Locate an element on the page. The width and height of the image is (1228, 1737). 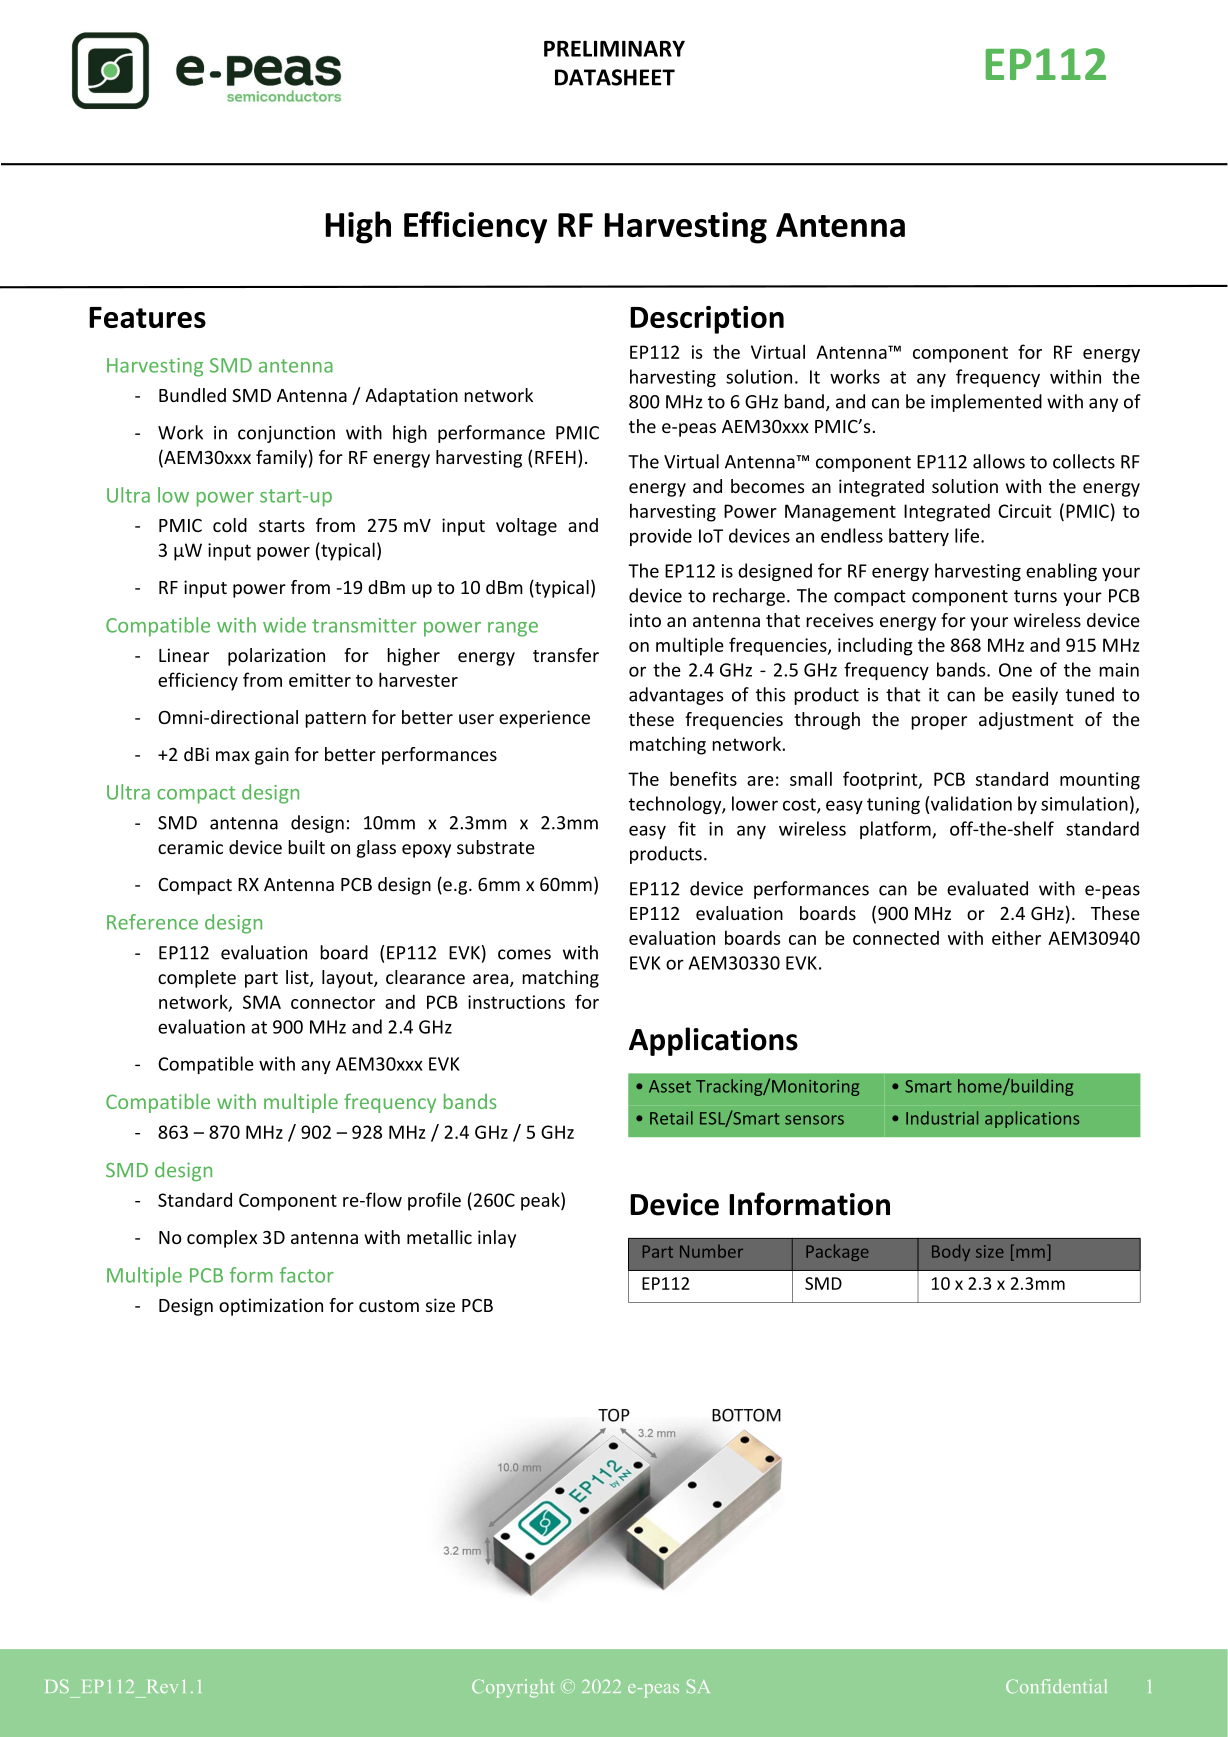
DATASHEET is located at coordinates (615, 77).
